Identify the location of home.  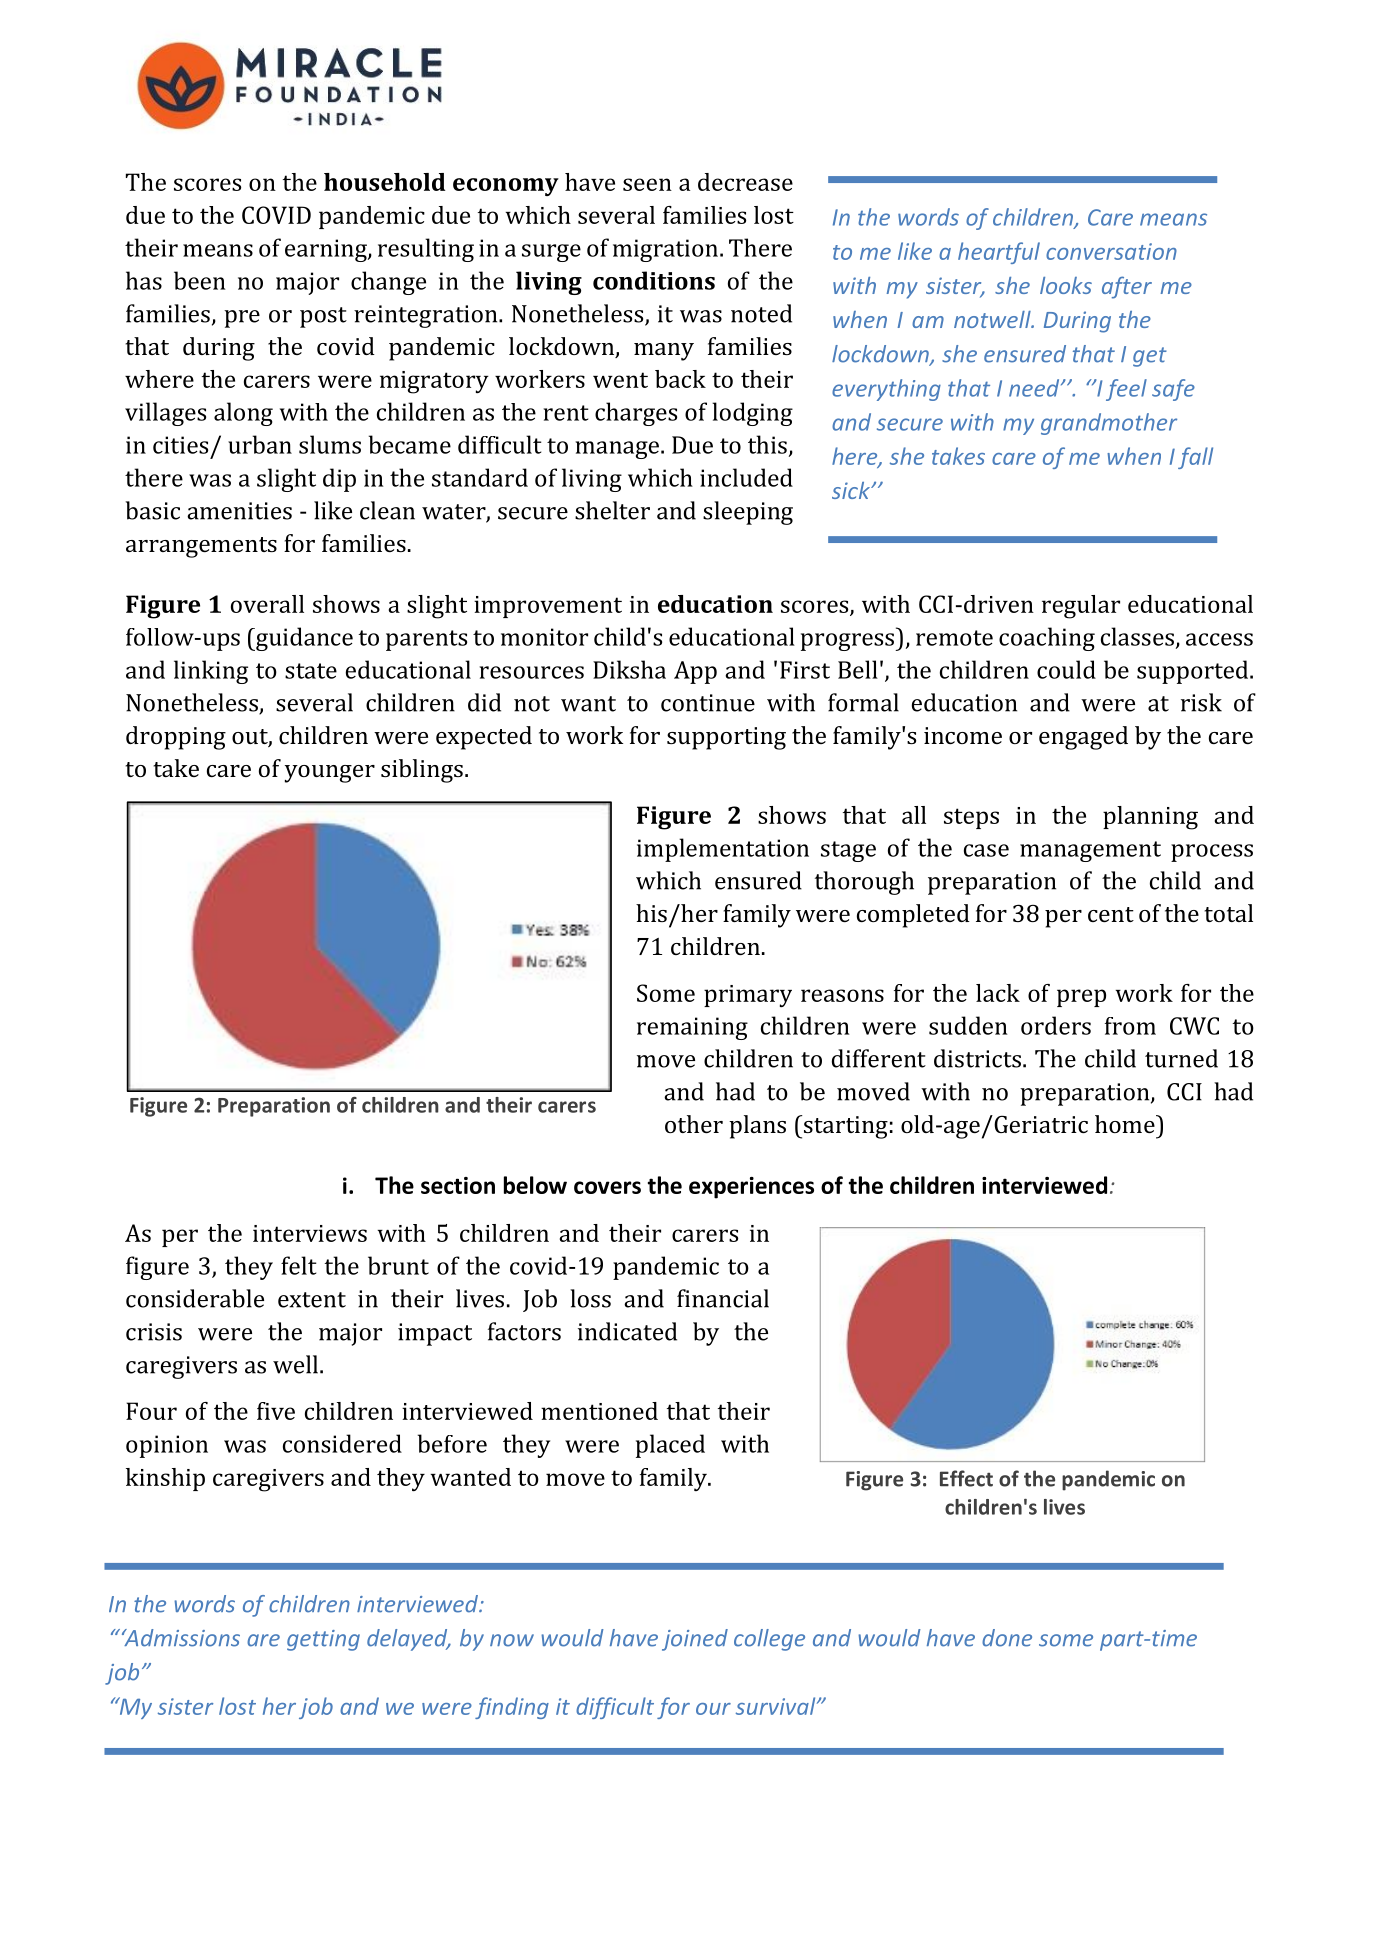
(1126, 1124).
